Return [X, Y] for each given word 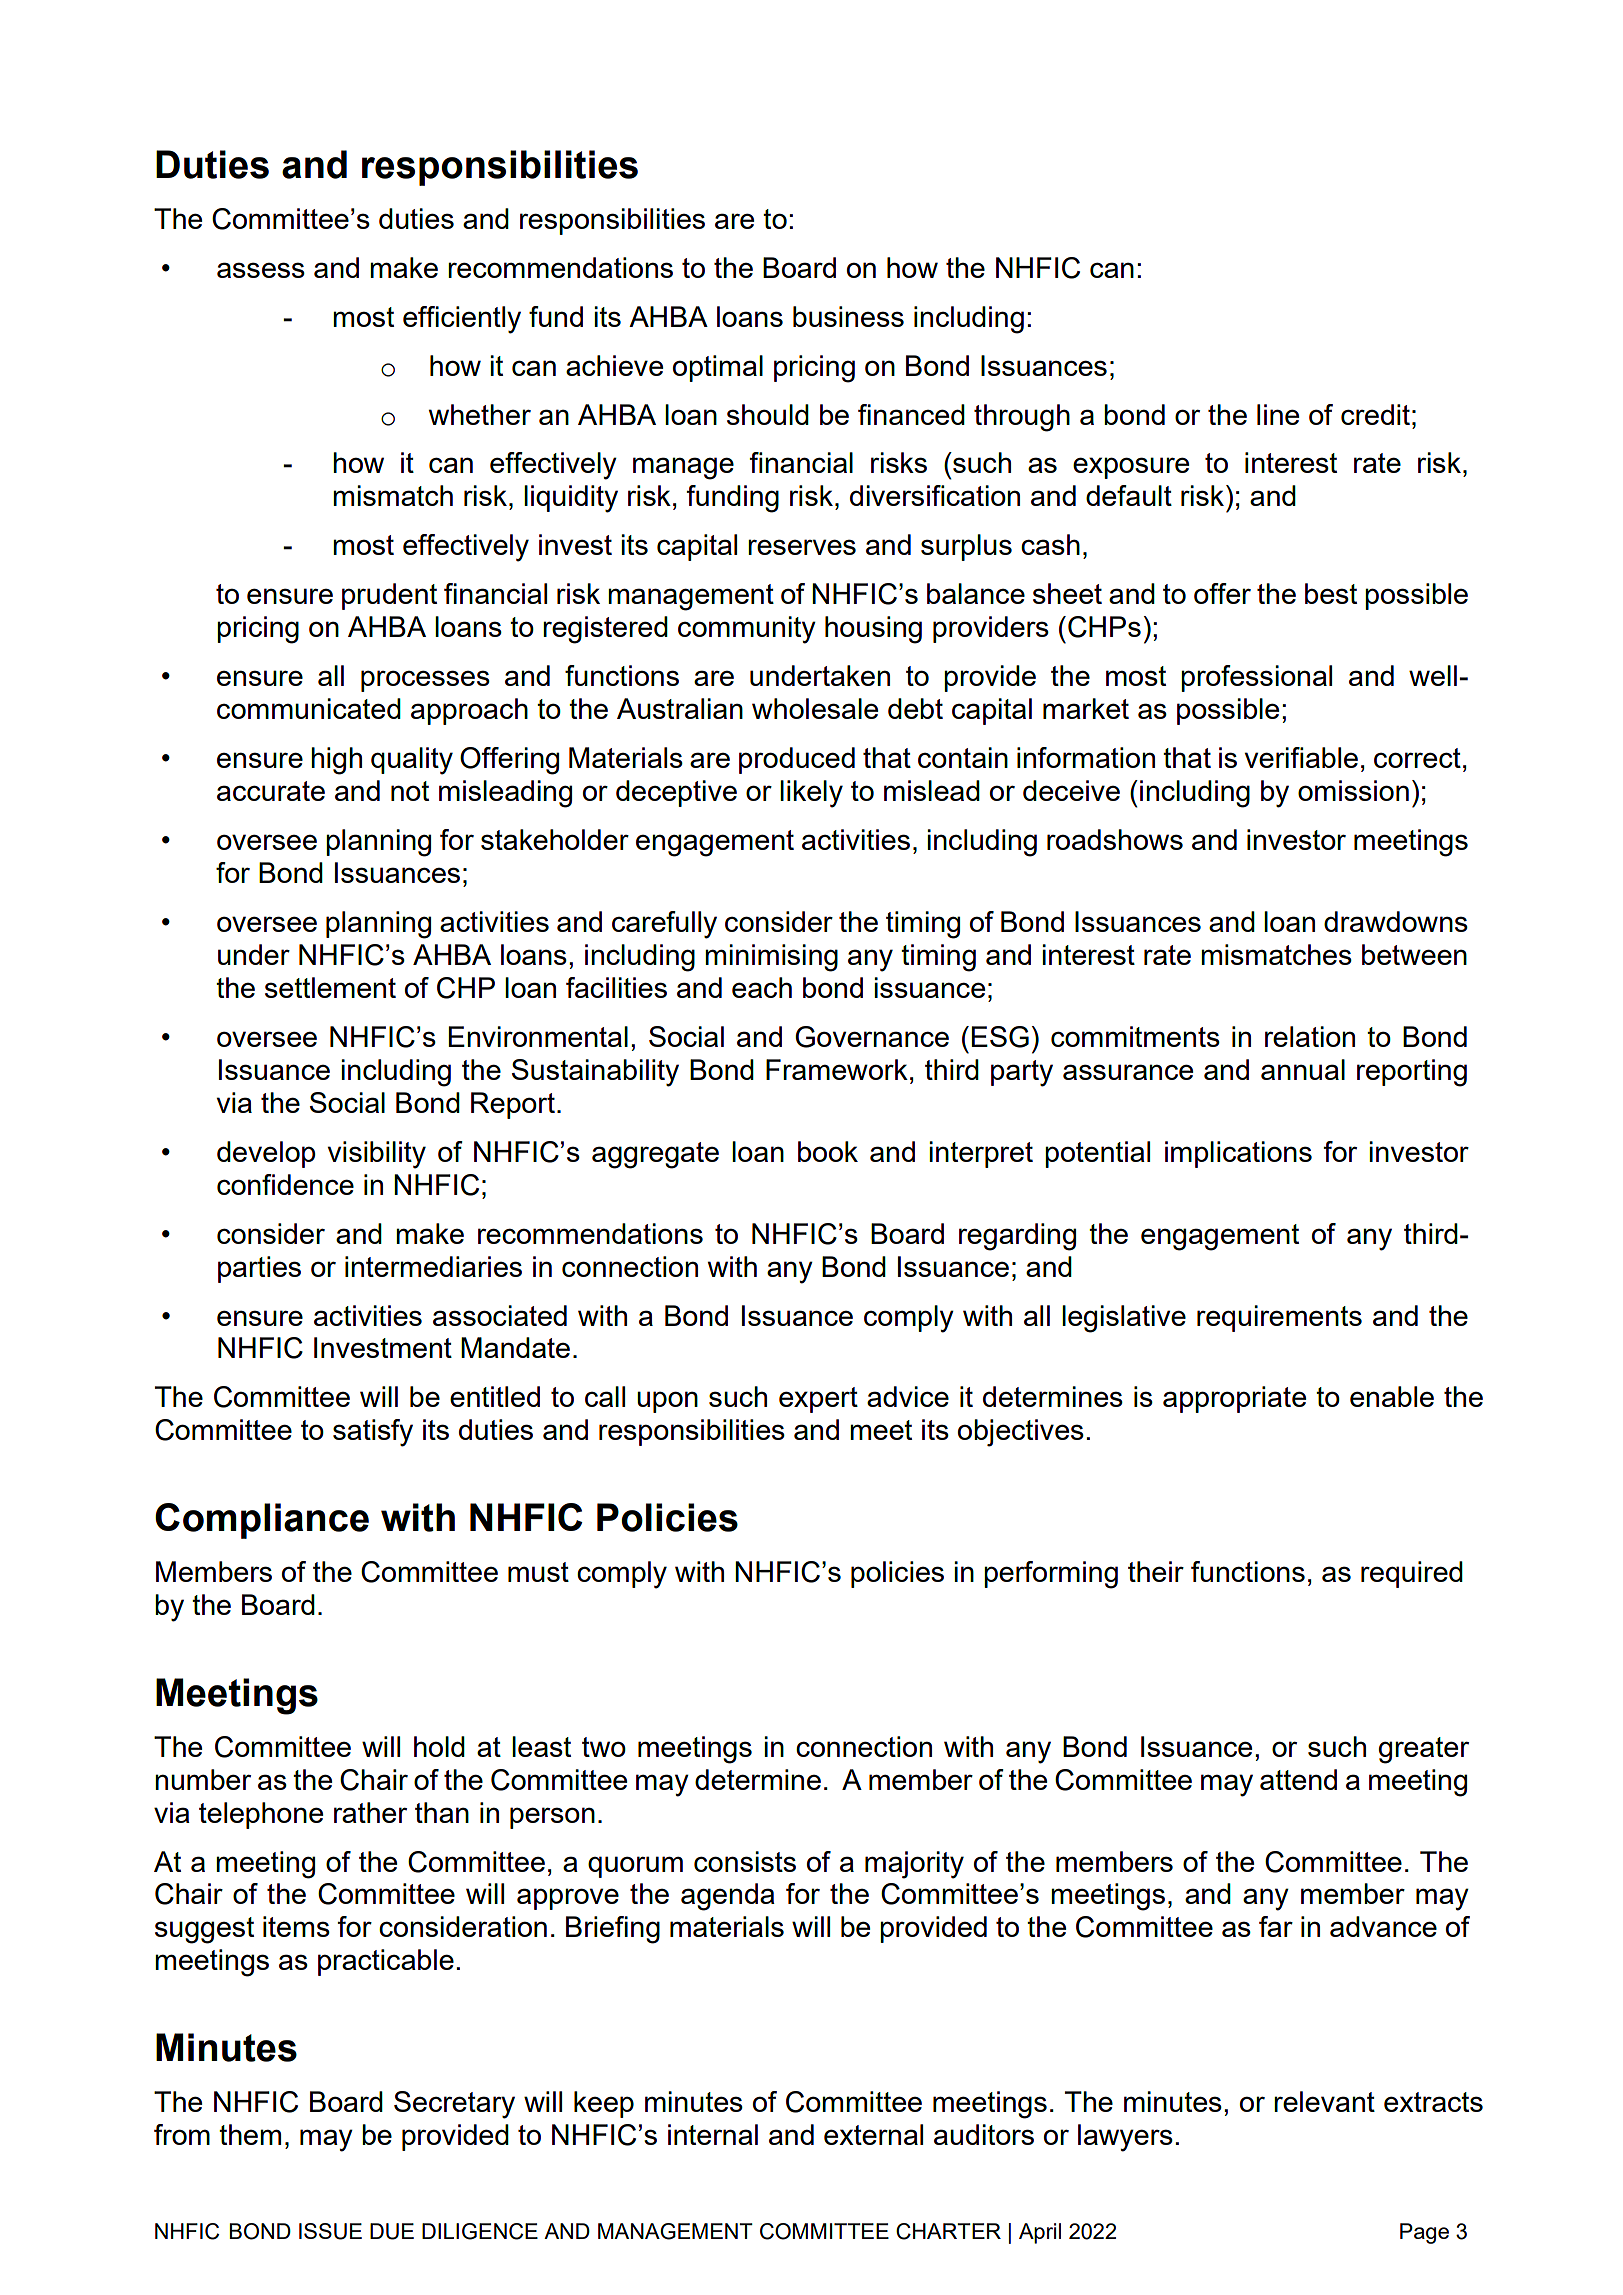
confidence [285, 1184]
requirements [1279, 1318]
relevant [1324, 2101]
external [873, 2134]
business [848, 316]
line [1278, 414]
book [828, 1151]
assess [261, 270]
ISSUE [330, 2231]
